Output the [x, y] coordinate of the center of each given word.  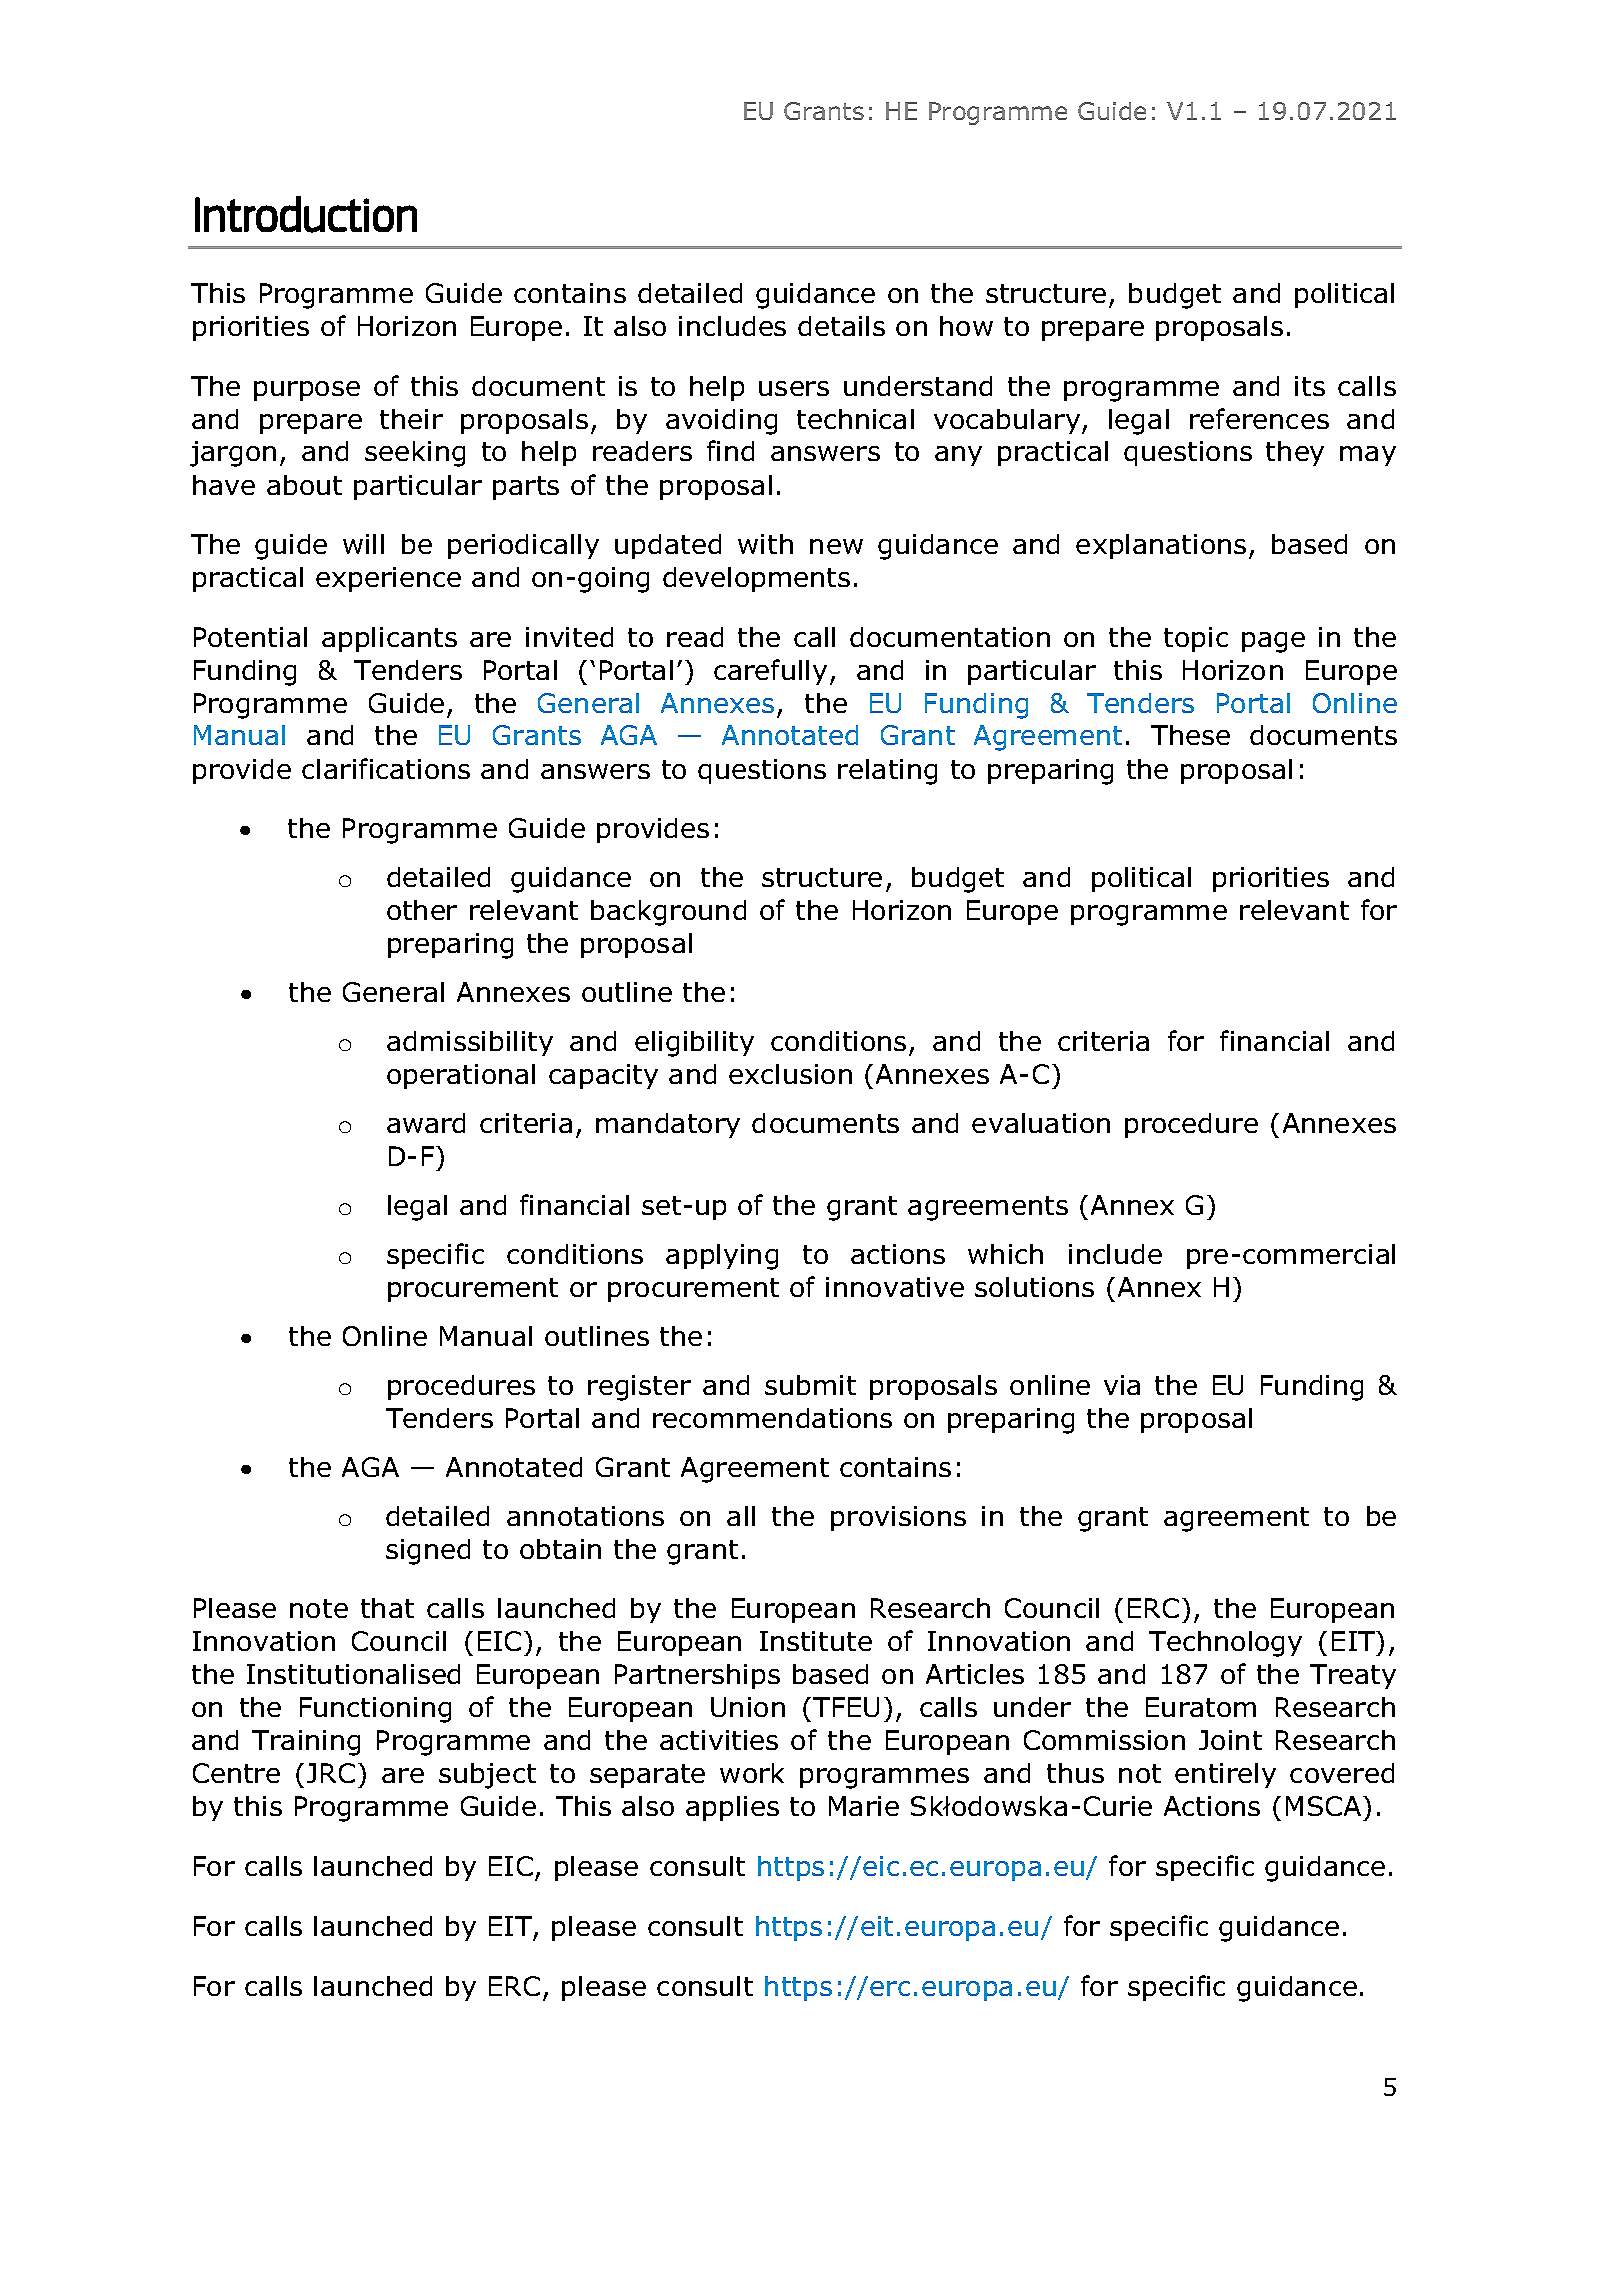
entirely [1225, 1775]
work [752, 1773]
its [1310, 386]
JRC [331, 1773]
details [841, 326]
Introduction [306, 214]
